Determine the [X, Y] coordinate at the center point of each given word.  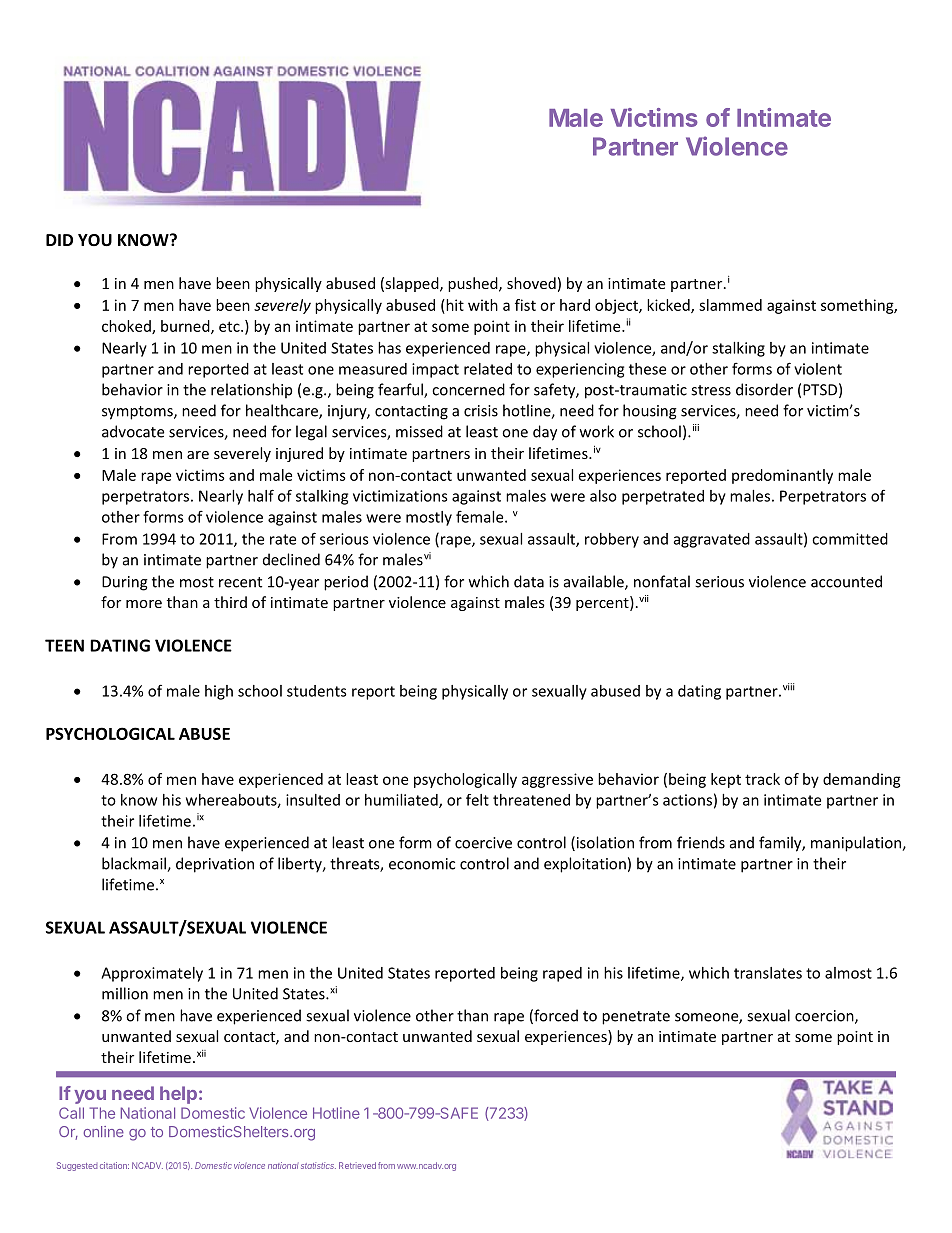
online [104, 1131]
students [317, 691]
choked [127, 327]
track [762, 779]
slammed [730, 305]
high [219, 692]
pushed [474, 284]
